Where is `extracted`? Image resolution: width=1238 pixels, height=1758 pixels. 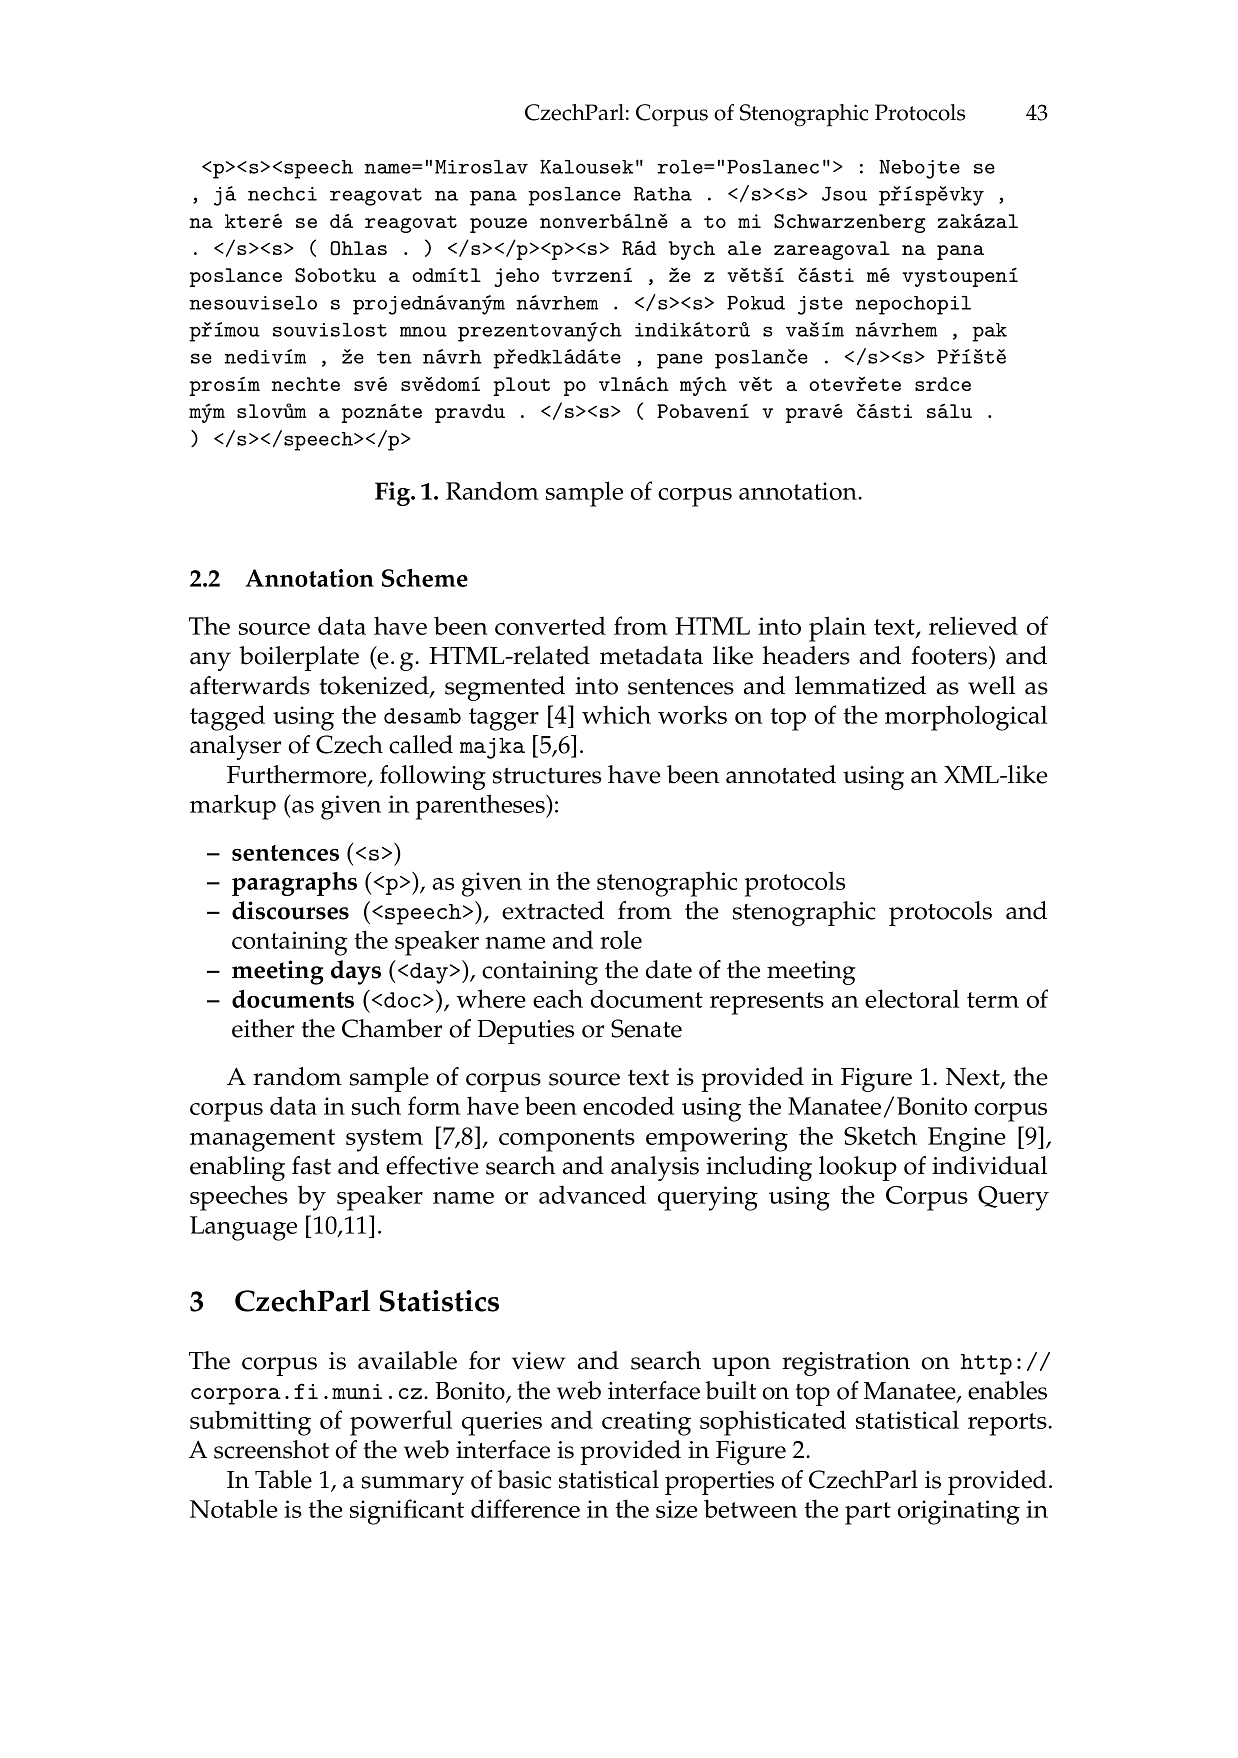
extracted is located at coordinates (553, 910).
